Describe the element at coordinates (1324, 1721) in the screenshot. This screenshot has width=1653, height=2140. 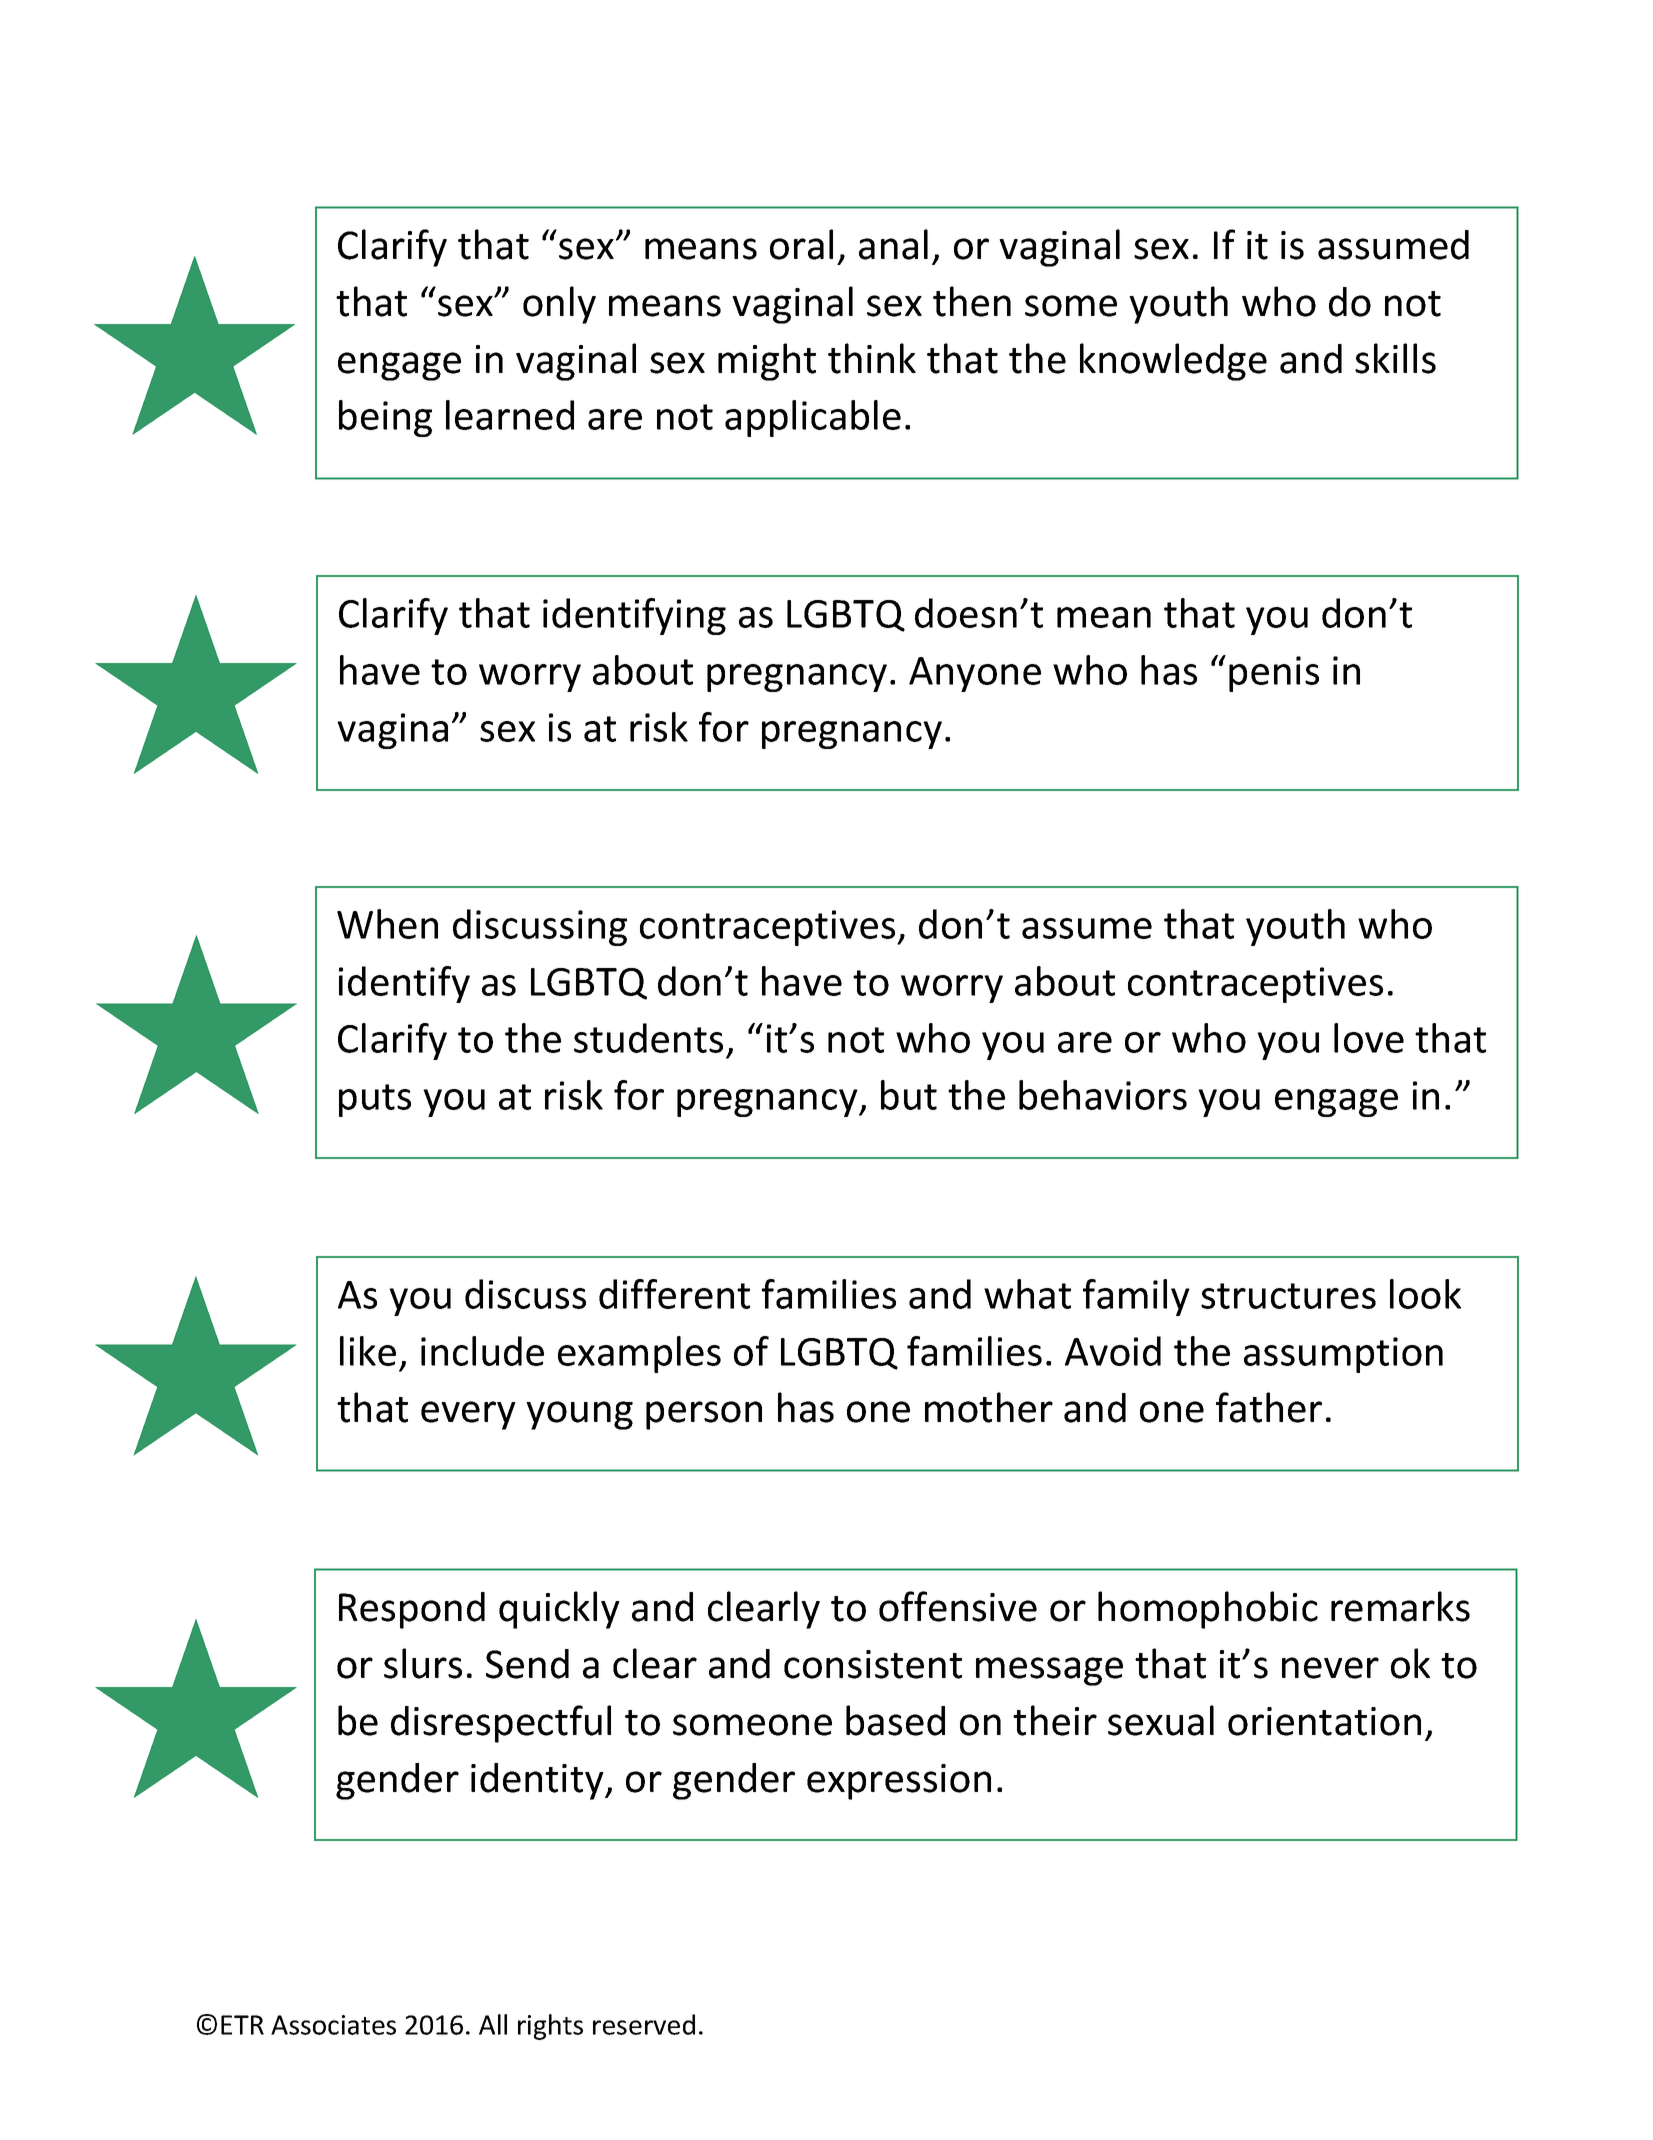
I see `orientation` at that location.
